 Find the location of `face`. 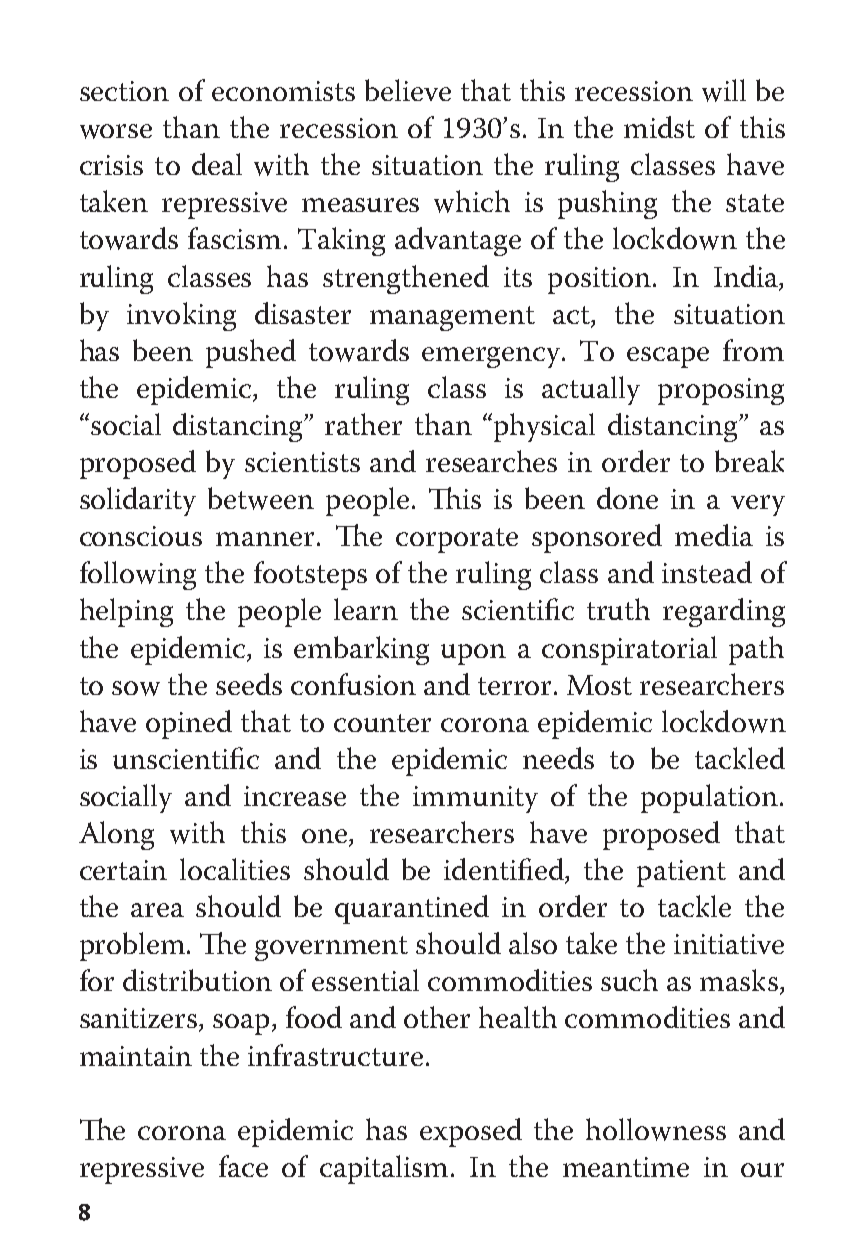

face is located at coordinates (243, 1166).
